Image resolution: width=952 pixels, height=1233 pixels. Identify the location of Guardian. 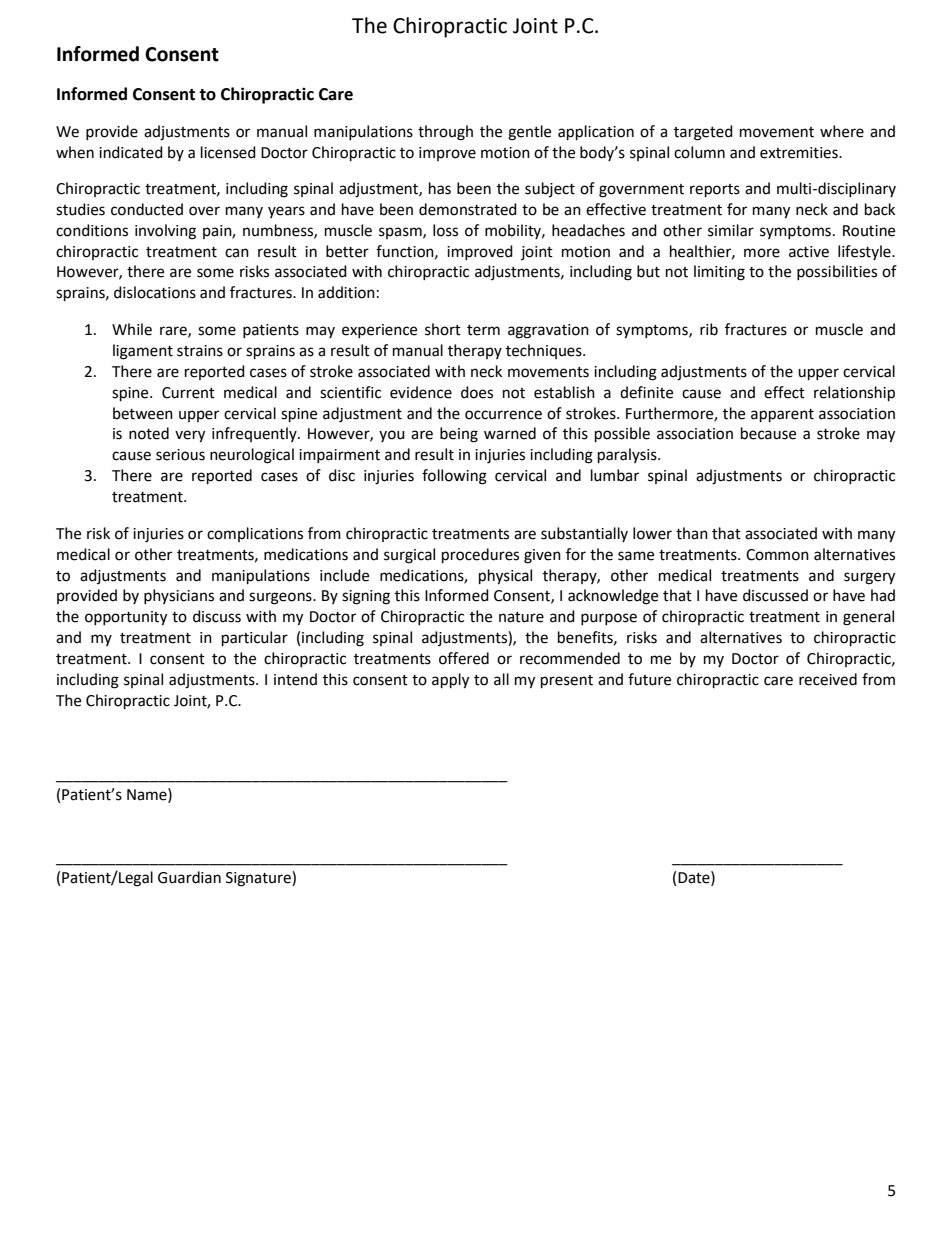
(189, 877).
